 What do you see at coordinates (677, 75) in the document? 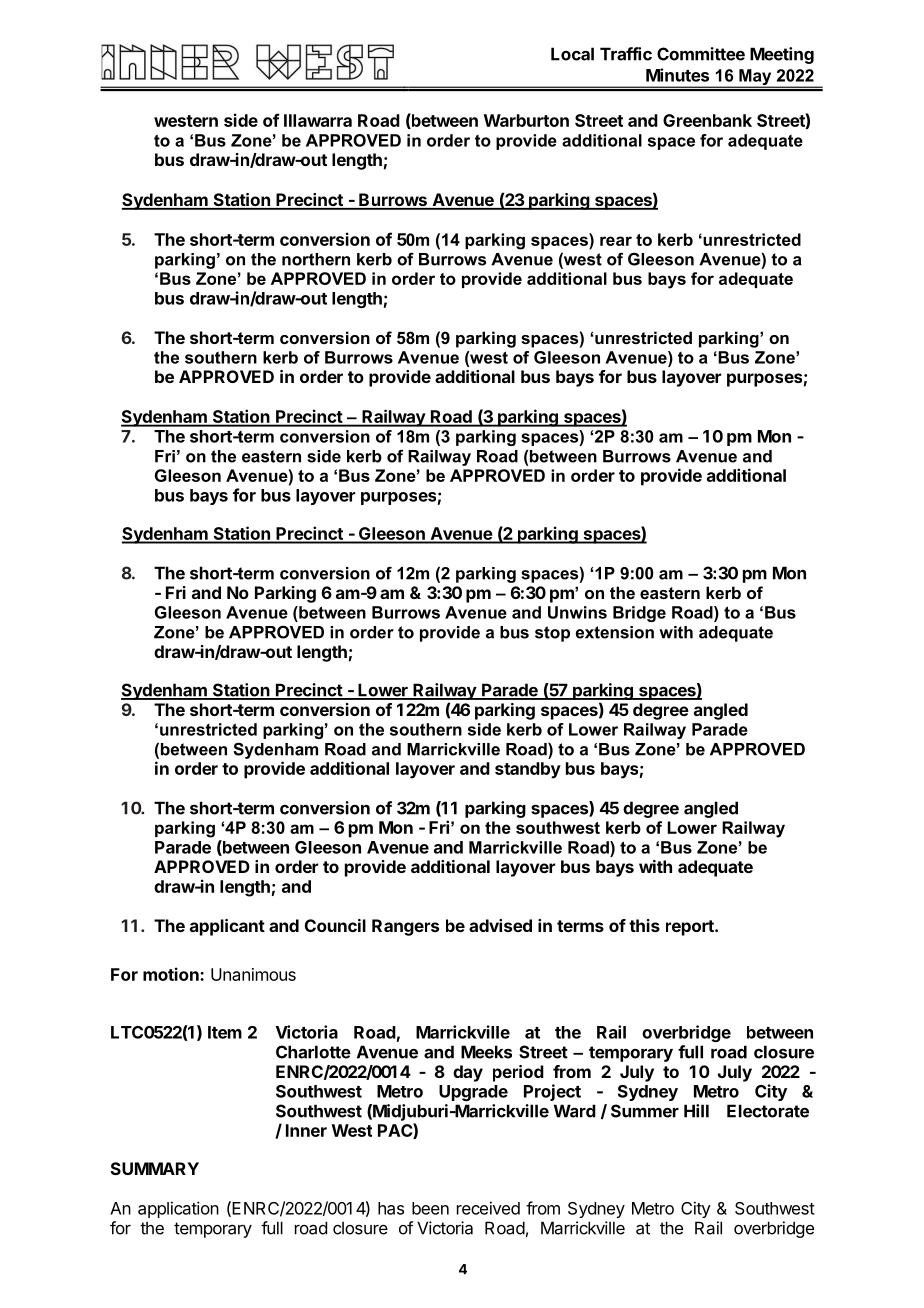
I see `Minutes` at bounding box center [677, 75].
